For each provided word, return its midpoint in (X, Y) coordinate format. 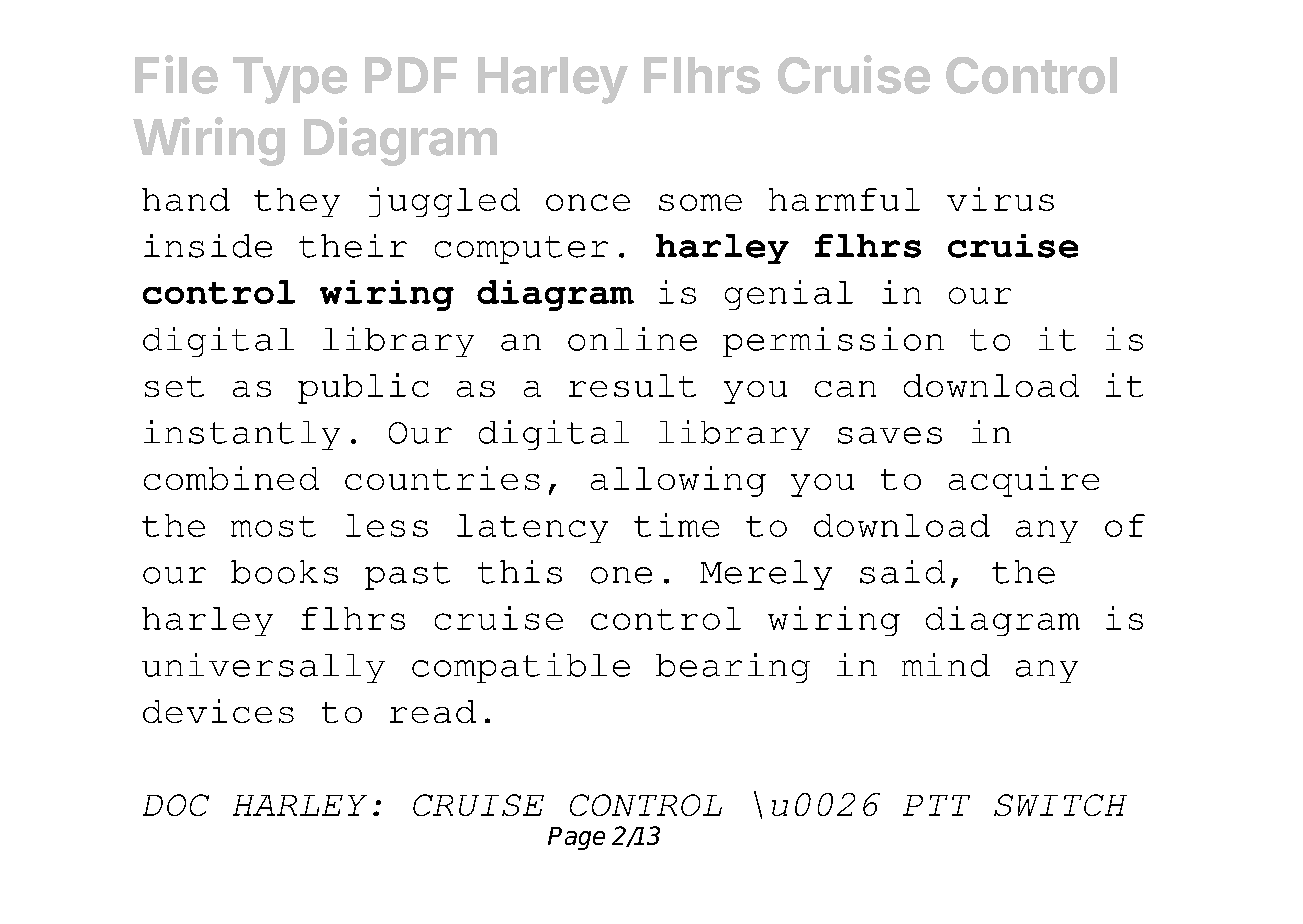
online (632, 339)
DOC (176, 805)
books (284, 572)
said (902, 572)
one (621, 575)
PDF (411, 75)
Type (290, 80)
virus (1000, 199)
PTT (936, 805)
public (363, 388)
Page (576, 838)
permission (833, 342)
